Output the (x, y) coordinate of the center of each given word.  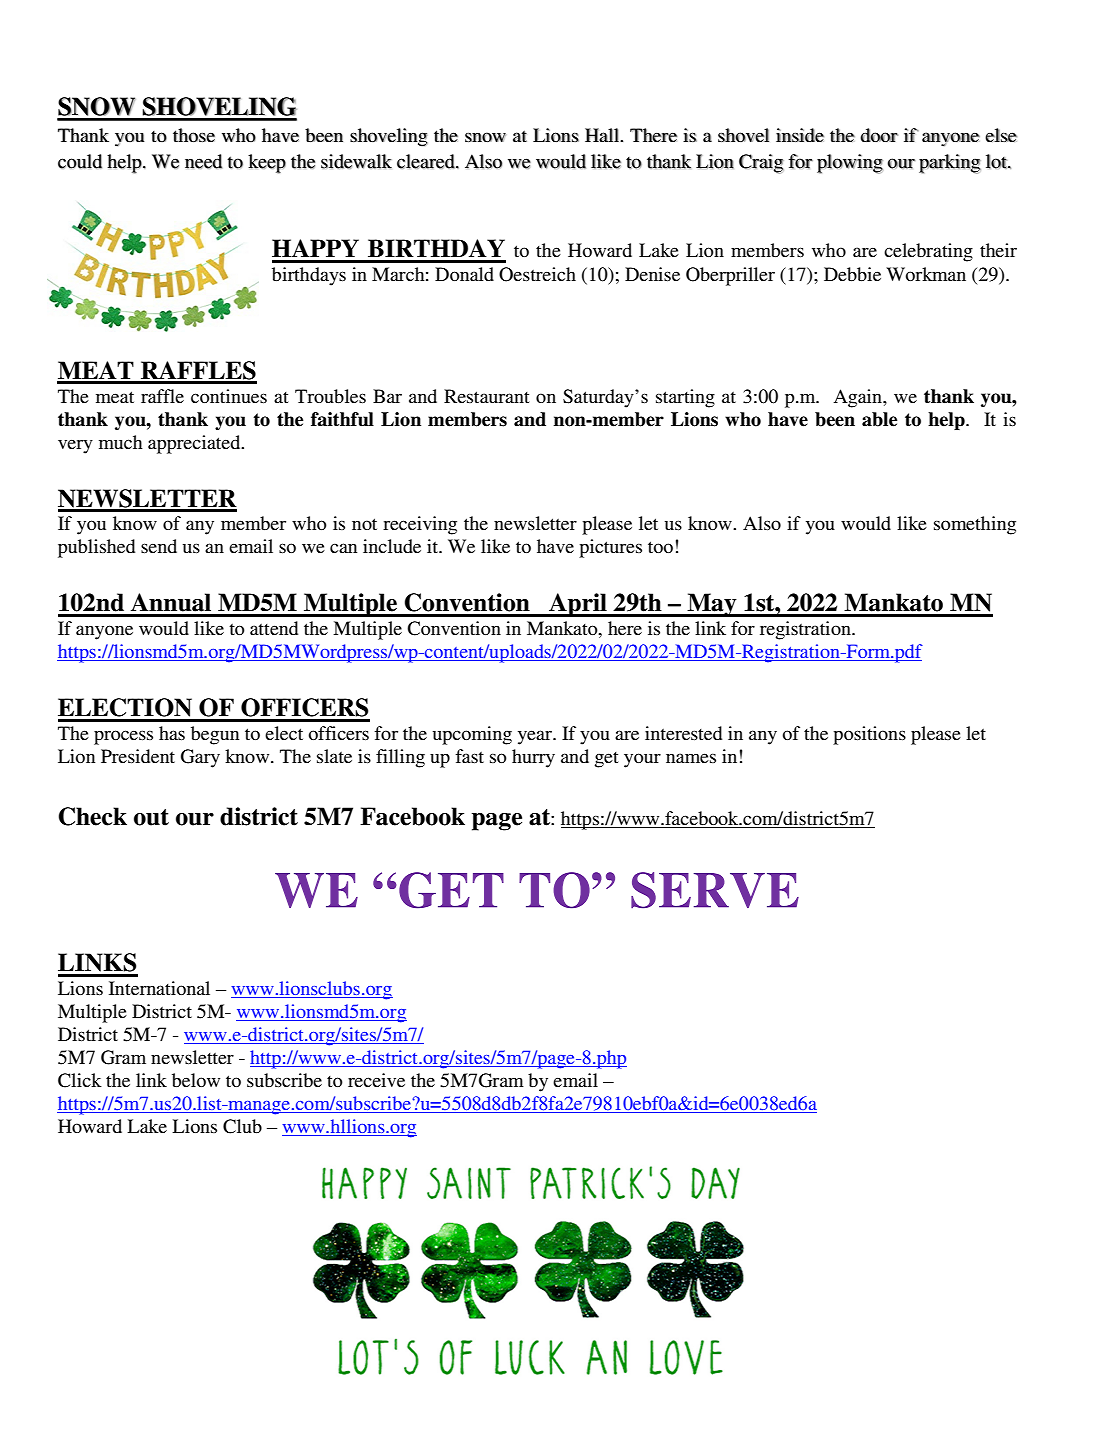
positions (869, 735)
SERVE (715, 890)
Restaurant (486, 396)
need (203, 161)
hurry (533, 758)
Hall (603, 135)
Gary (200, 758)
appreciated (195, 444)
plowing (850, 164)
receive (376, 1080)
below (196, 1080)
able (879, 419)
